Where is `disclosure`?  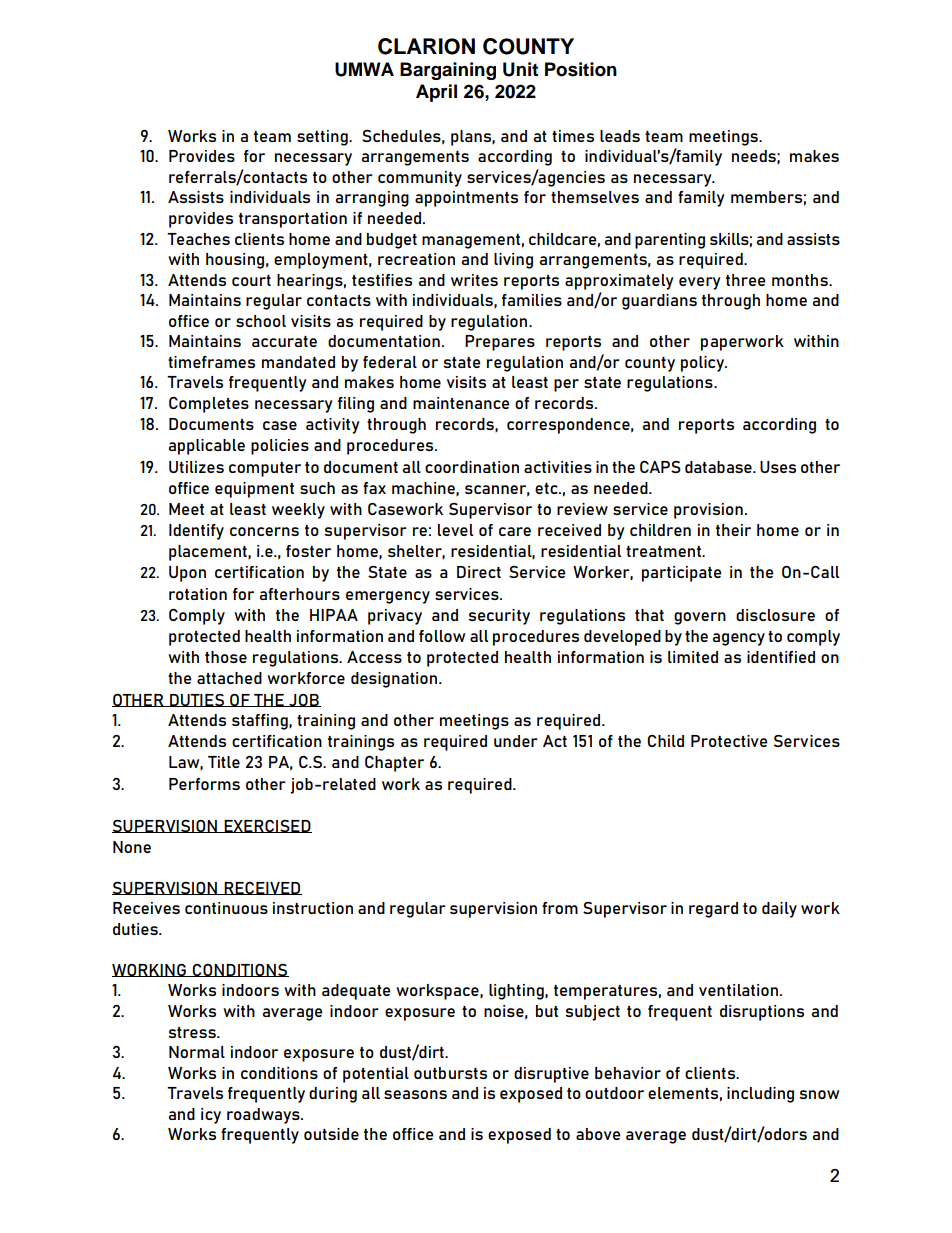 disclosure is located at coordinates (775, 615).
